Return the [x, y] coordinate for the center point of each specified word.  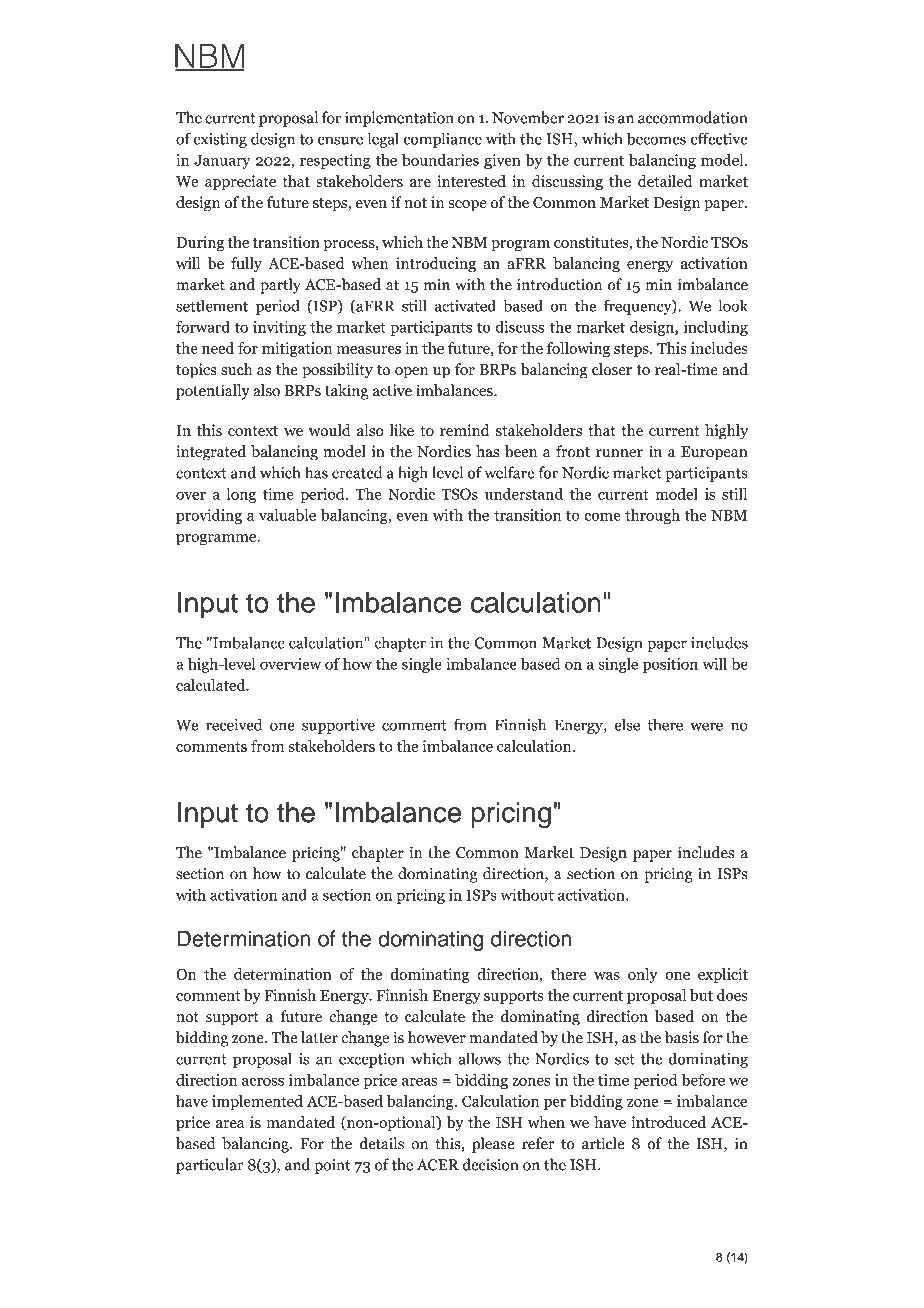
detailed [665, 181]
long [241, 495]
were [706, 726]
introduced [668, 1122]
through [652, 516]
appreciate [240, 183]
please [493, 1145]
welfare [509, 472]
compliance [443, 140]
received [234, 724]
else [627, 724]
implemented [257, 1102]
